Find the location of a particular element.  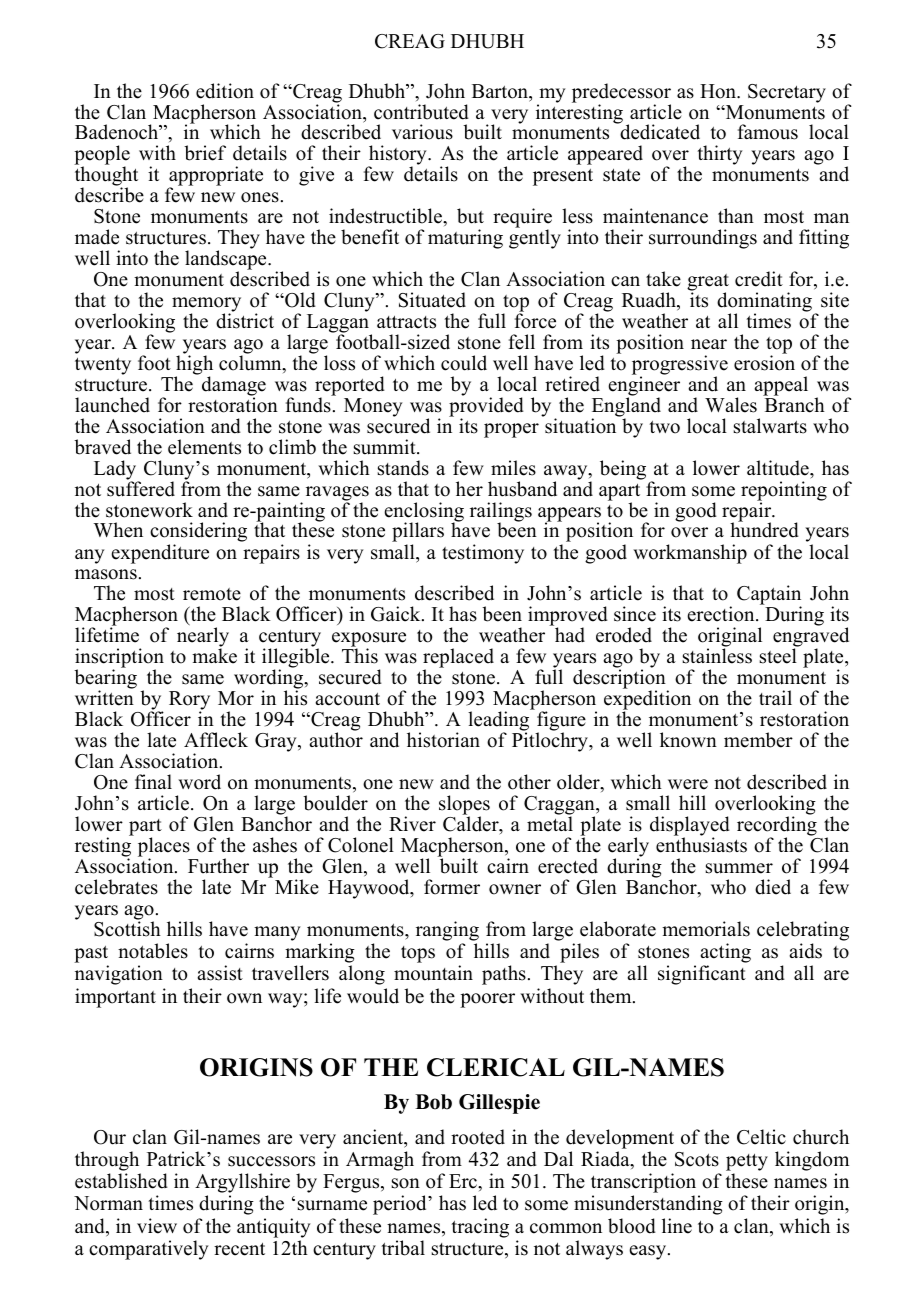

view is located at coordinates (157, 1226).
